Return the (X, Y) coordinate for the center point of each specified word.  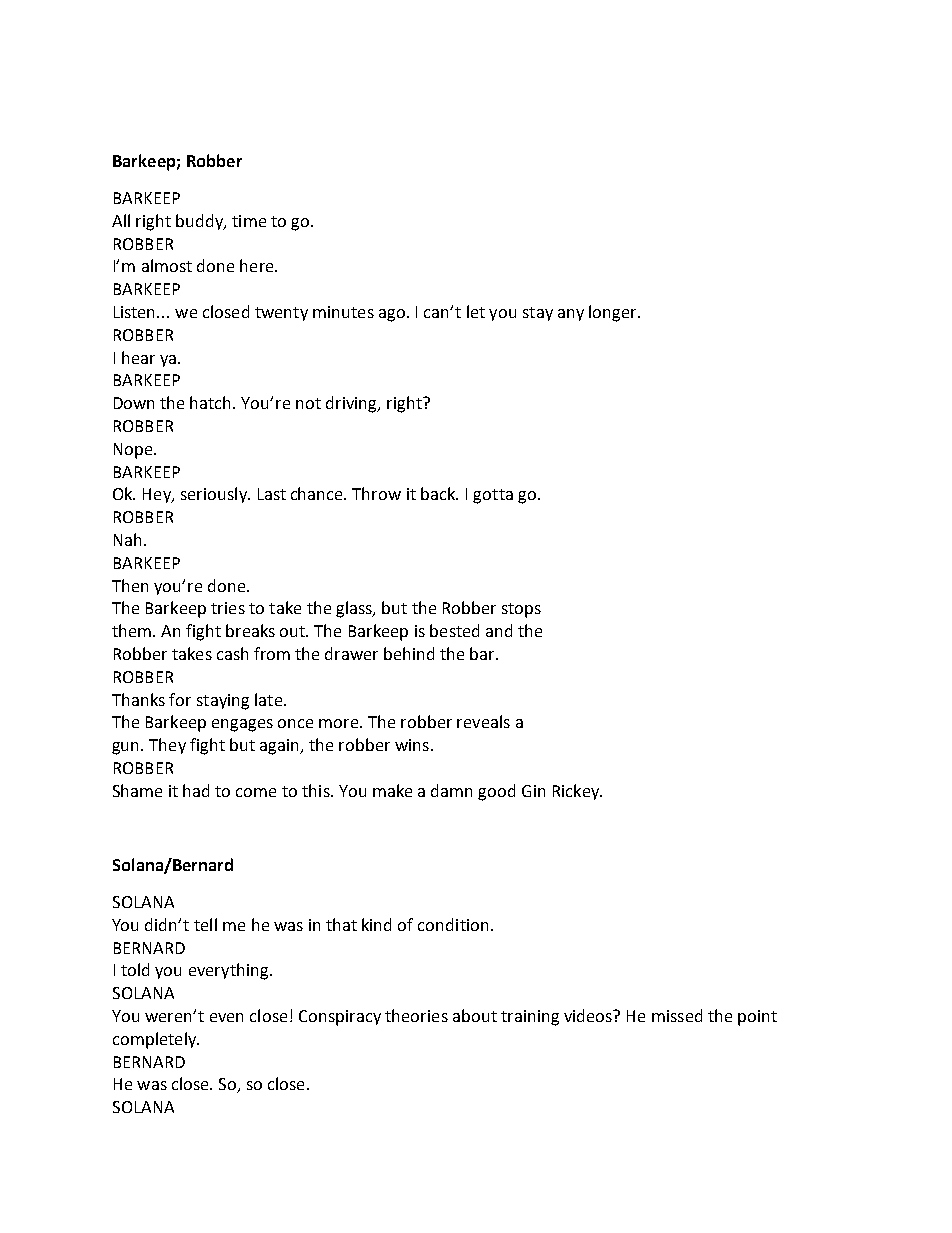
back (439, 493)
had (196, 790)
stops (521, 610)
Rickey (577, 792)
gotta (493, 496)
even (226, 1017)
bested (454, 630)
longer (614, 313)
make (392, 790)
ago (393, 315)
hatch (212, 402)
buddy (200, 222)
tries (228, 608)
